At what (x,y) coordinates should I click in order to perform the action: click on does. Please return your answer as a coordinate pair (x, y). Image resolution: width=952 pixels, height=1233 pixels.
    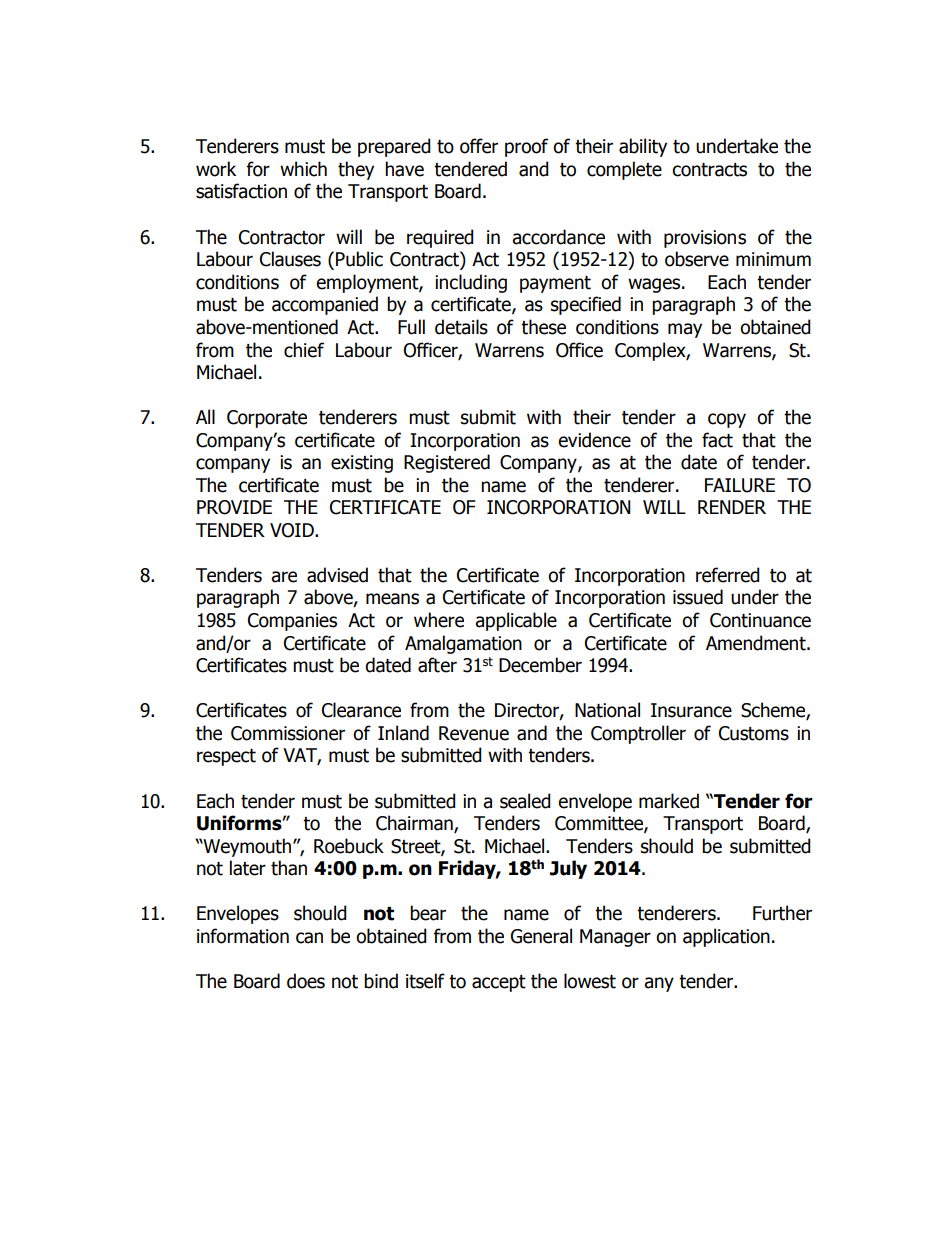
    Looking at the image, I should click on (306, 981).
